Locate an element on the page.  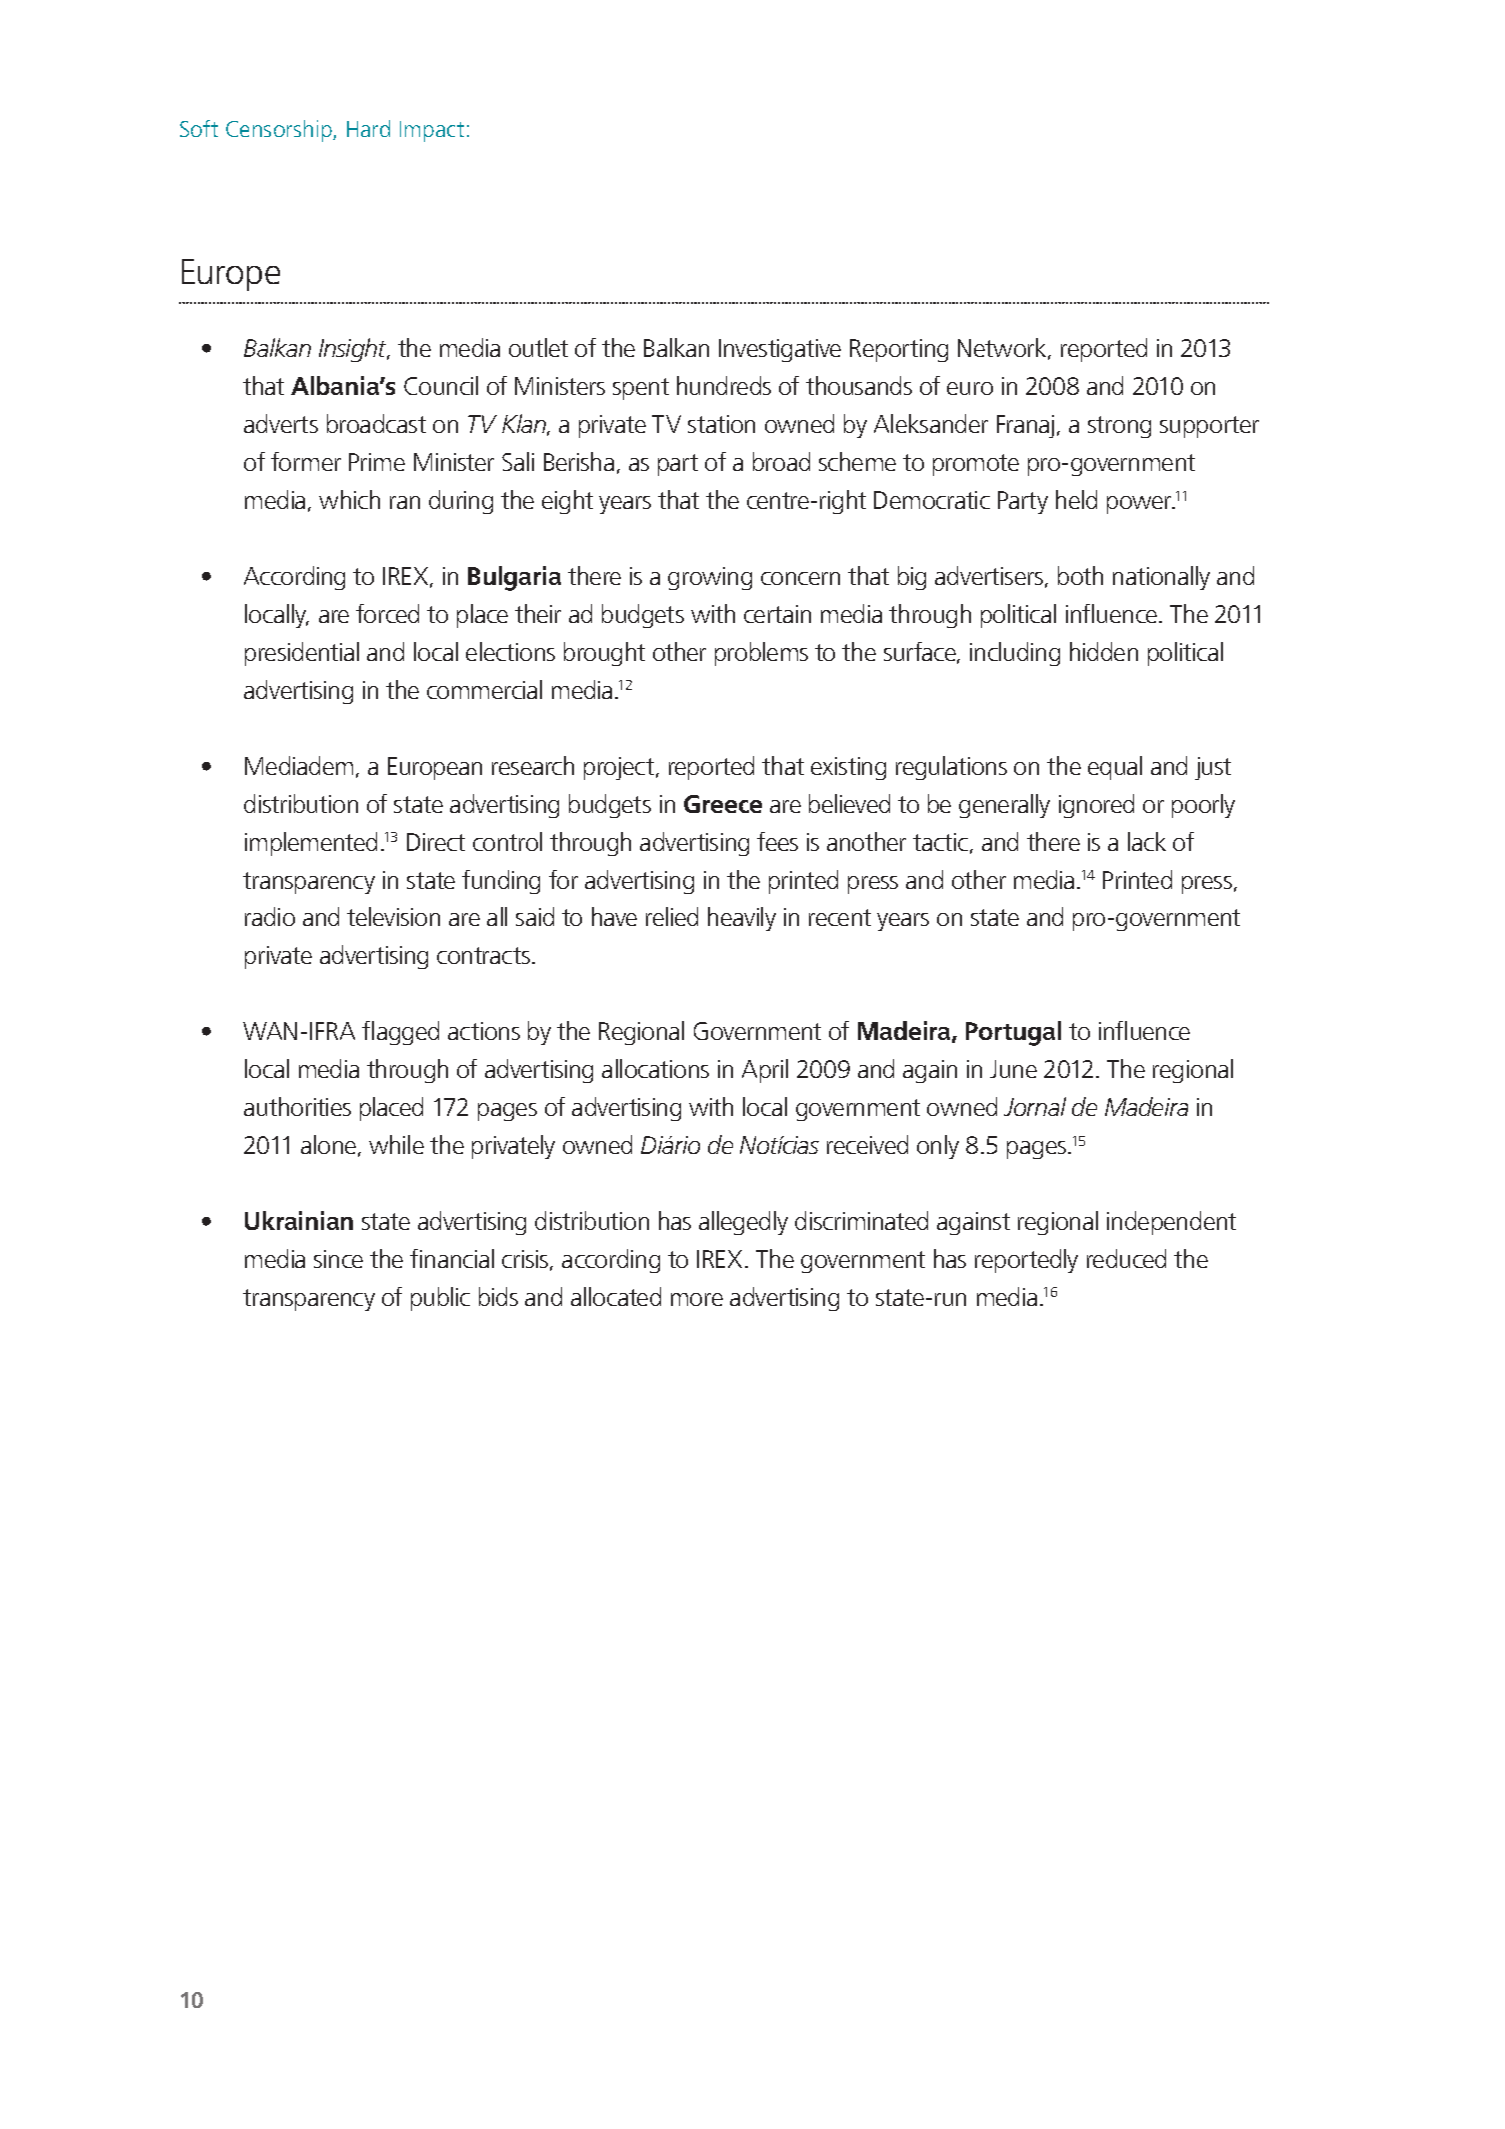
strong is located at coordinates (1119, 427).
